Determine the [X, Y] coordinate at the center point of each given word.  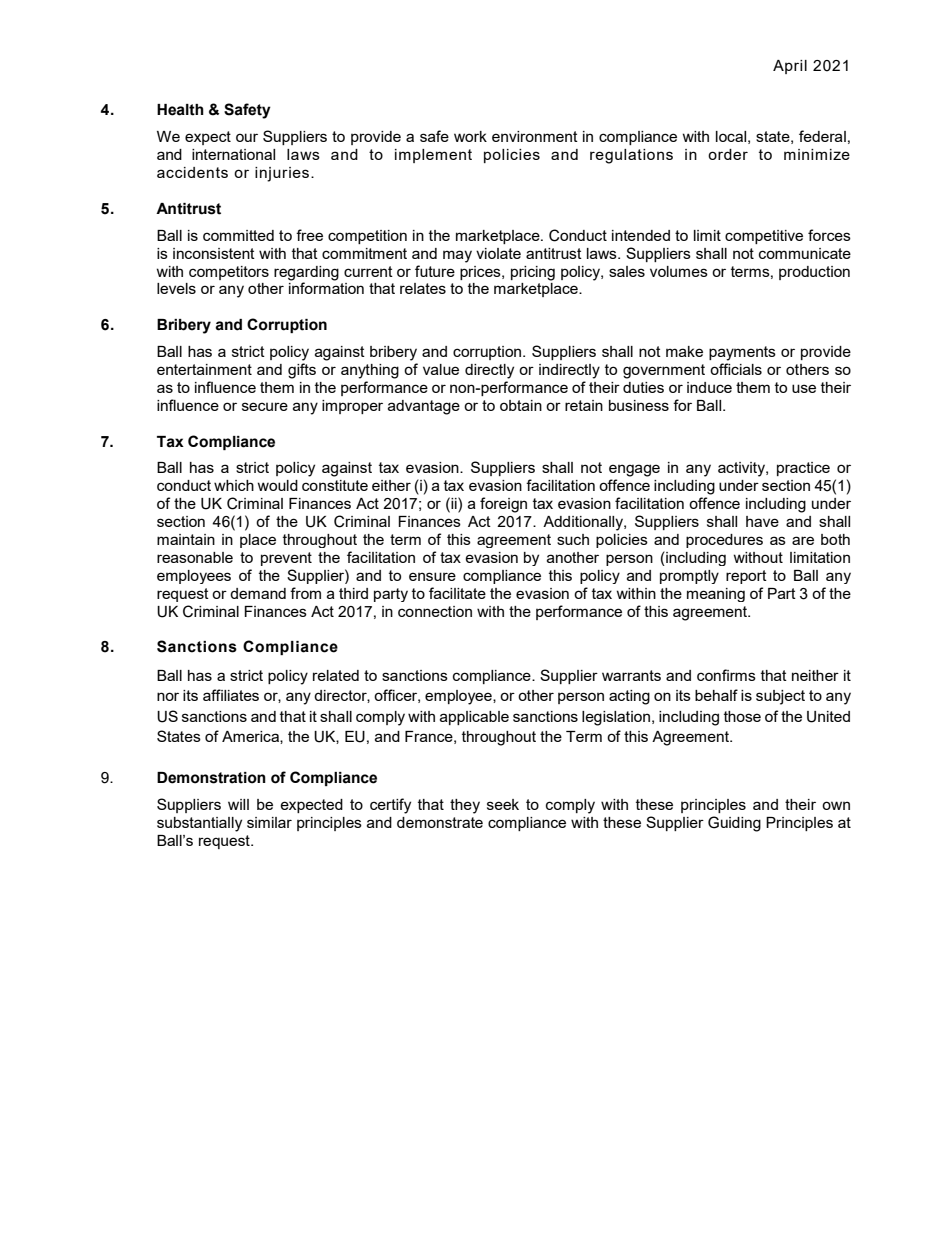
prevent [286, 559]
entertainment [204, 369]
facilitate [457, 593]
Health [180, 110]
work [470, 136]
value [441, 369]
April [790, 67]
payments [742, 353]
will [238, 804]
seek [503, 804]
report [746, 577]
